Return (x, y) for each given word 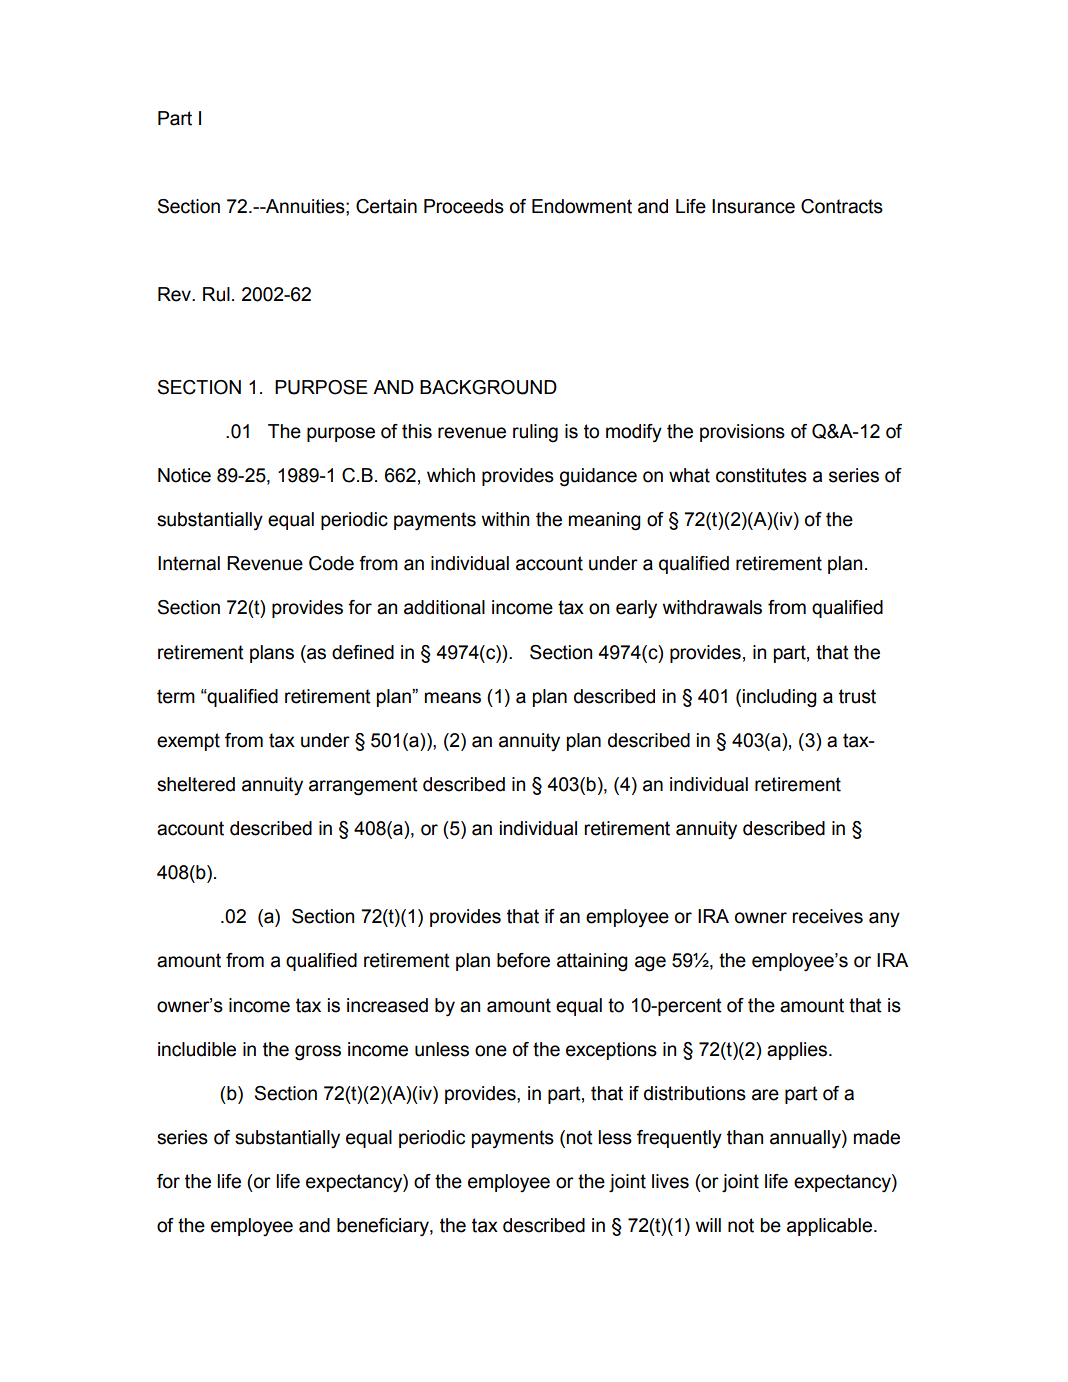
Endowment (582, 206)
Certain (386, 206)
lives (670, 1181)
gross (318, 1053)
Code (331, 563)
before (523, 960)
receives (827, 916)
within (505, 519)
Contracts (842, 206)
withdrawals (712, 607)
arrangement (363, 786)
